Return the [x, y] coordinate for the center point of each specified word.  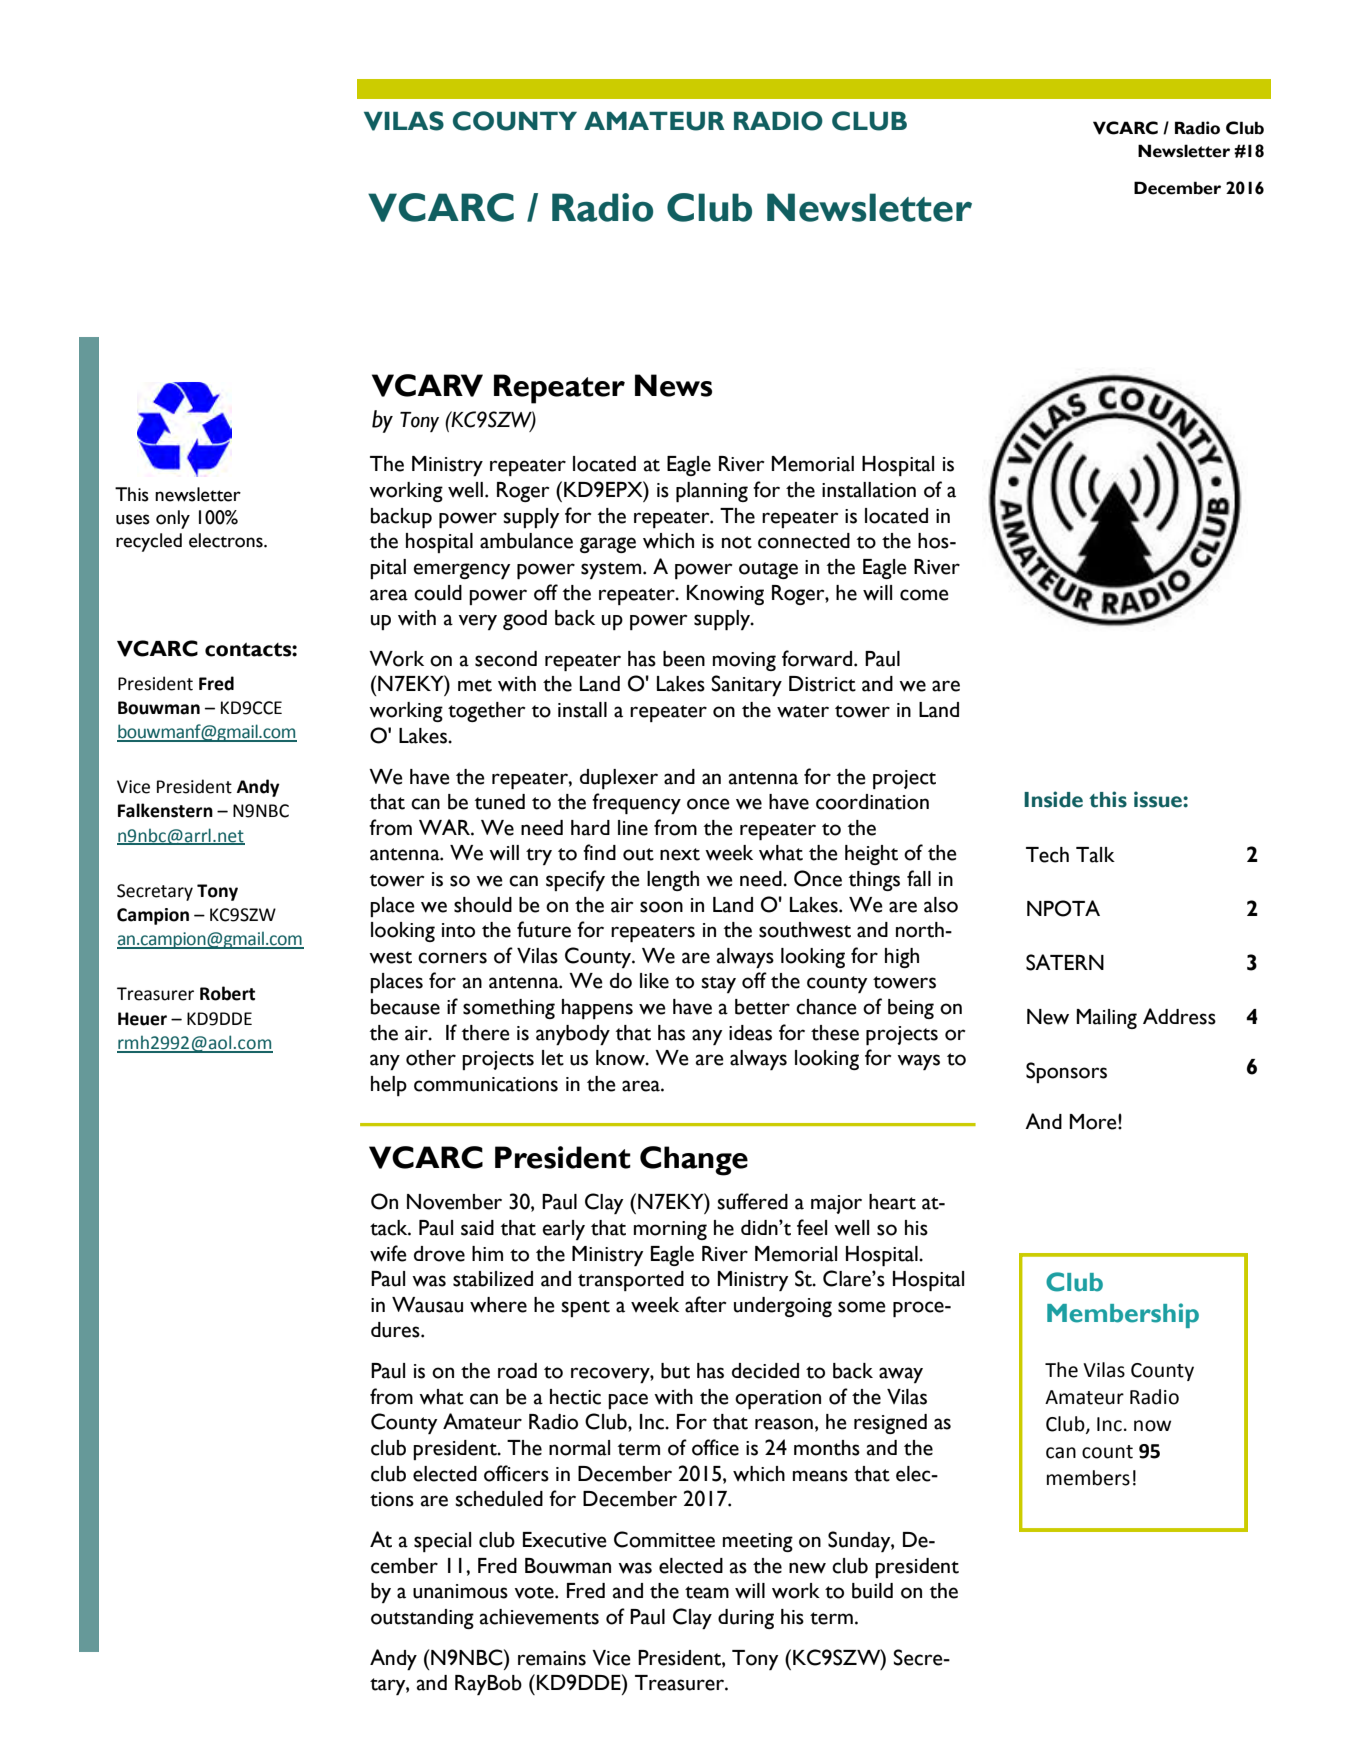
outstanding [422, 1619]
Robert [227, 993]
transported [631, 1281]
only [173, 519]
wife [388, 1253]
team [707, 1592]
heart [892, 1202]
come [924, 595]
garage [608, 545]
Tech [1047, 855]
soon [661, 907]
